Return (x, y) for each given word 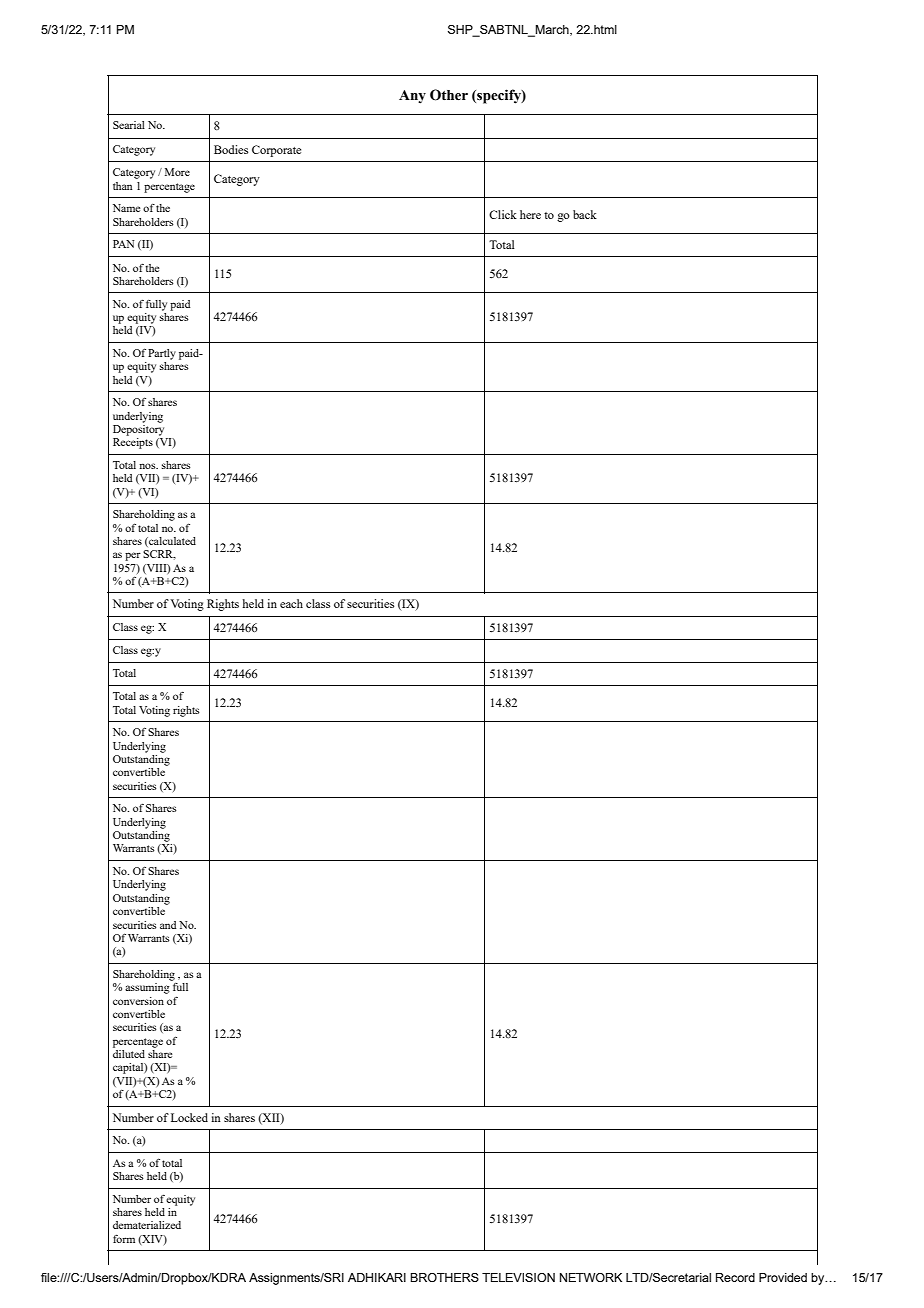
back (585, 214)
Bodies (231, 149)
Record (735, 1277)
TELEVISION (518, 1277)
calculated (171, 542)
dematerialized (147, 1225)
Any (412, 97)
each (291, 603)
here (530, 214)
